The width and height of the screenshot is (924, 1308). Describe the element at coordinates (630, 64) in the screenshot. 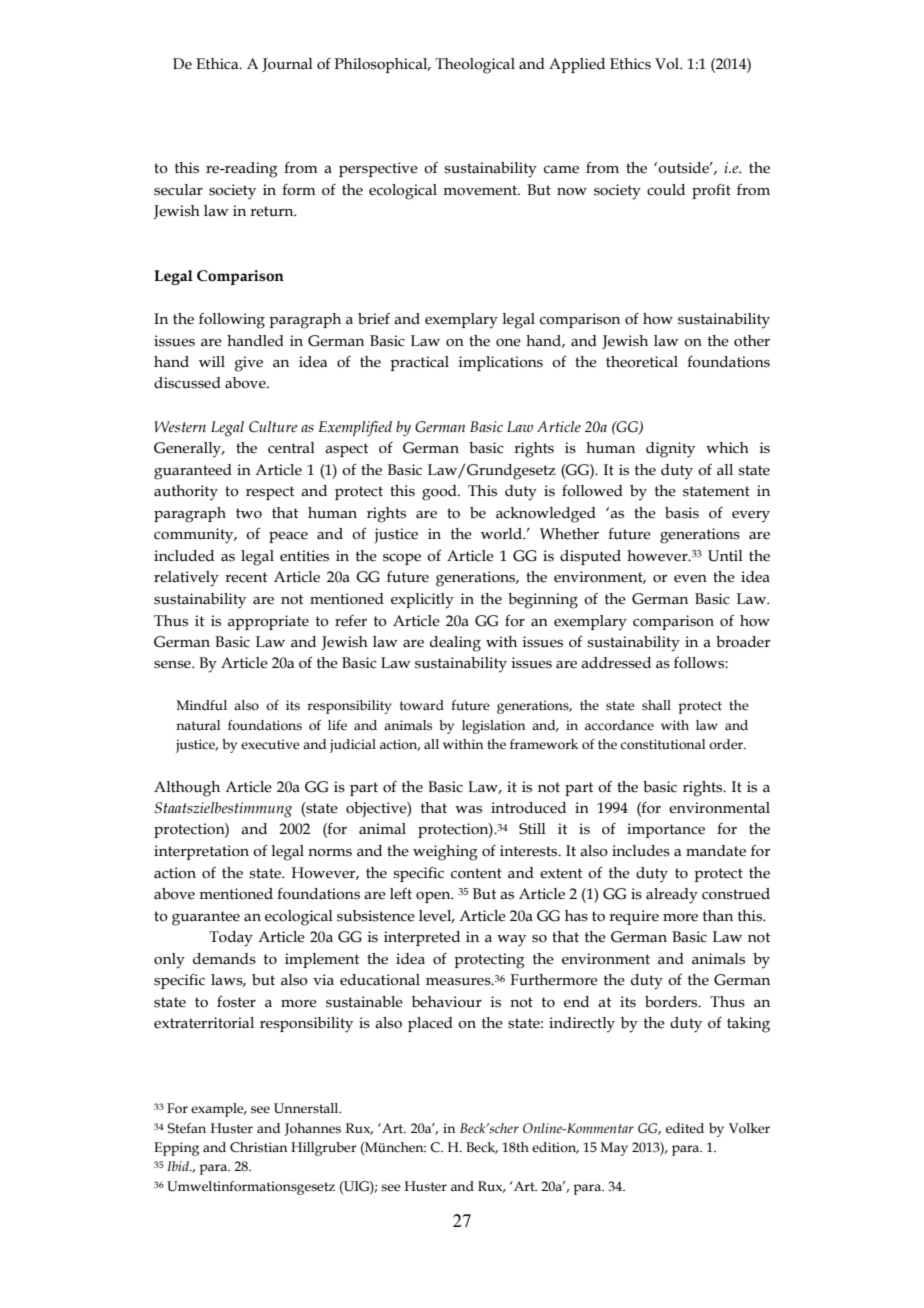

I see `Ethics` at that location.
